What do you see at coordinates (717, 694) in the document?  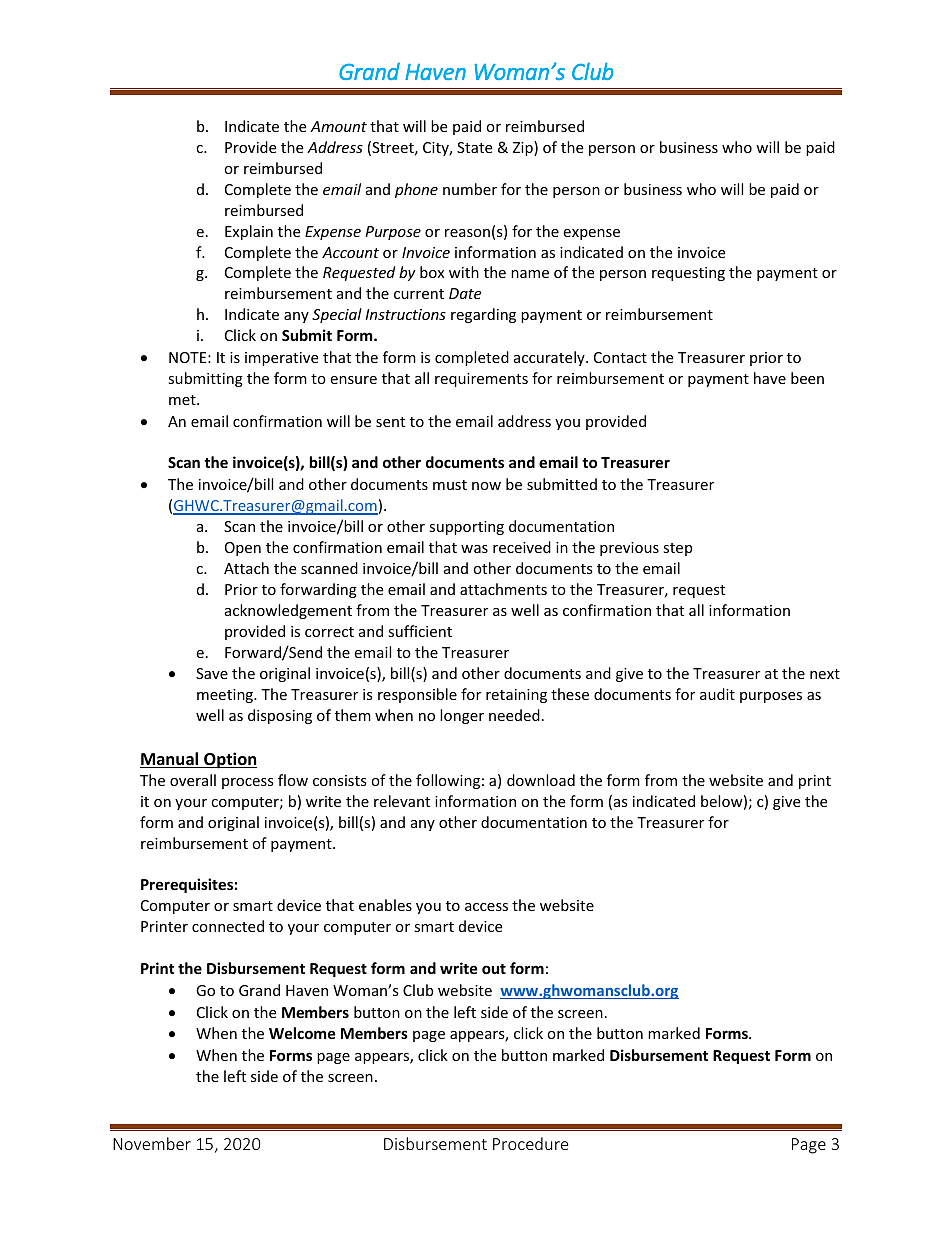 I see `audit` at bounding box center [717, 694].
